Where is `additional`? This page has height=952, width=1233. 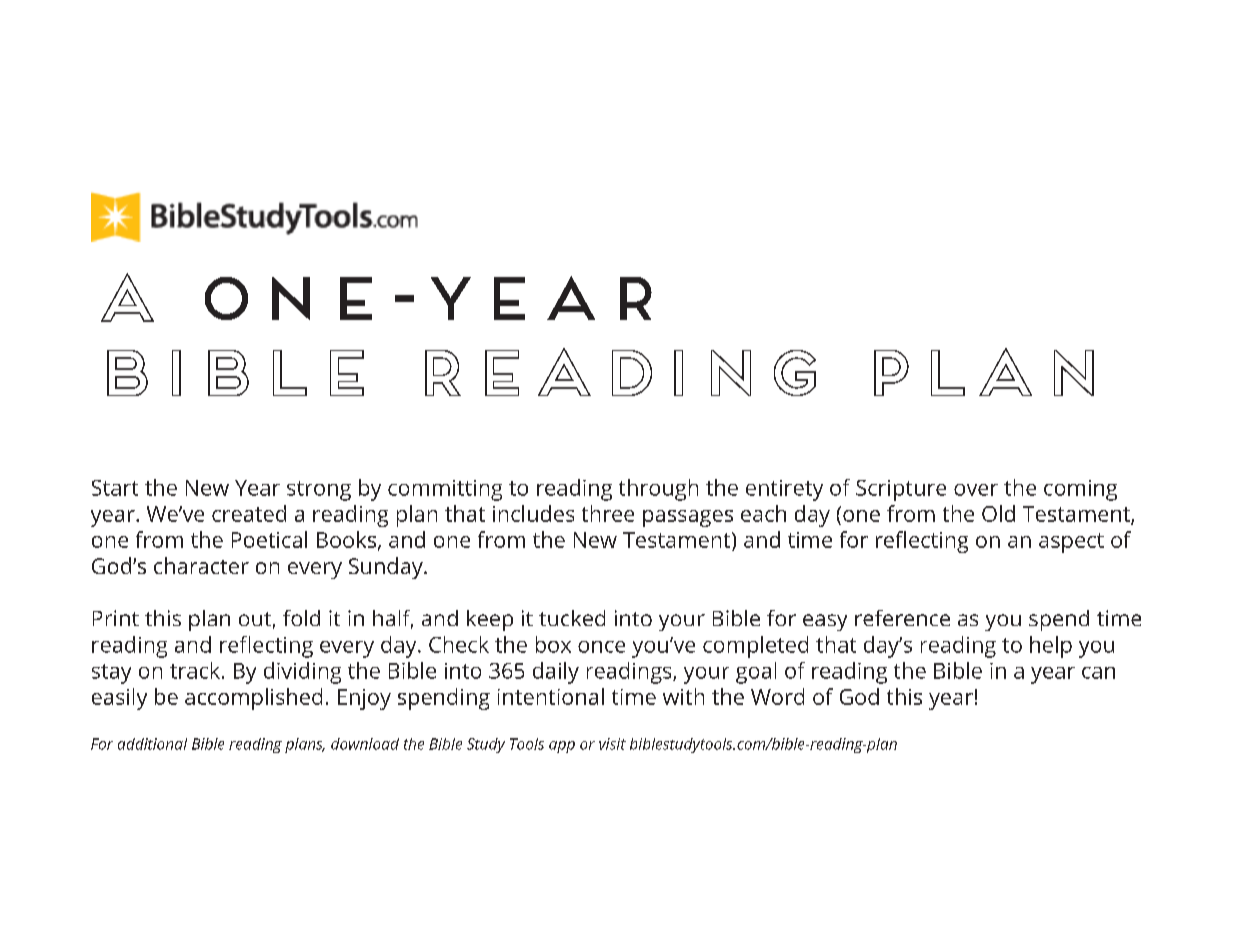
additional is located at coordinates (152, 744).
